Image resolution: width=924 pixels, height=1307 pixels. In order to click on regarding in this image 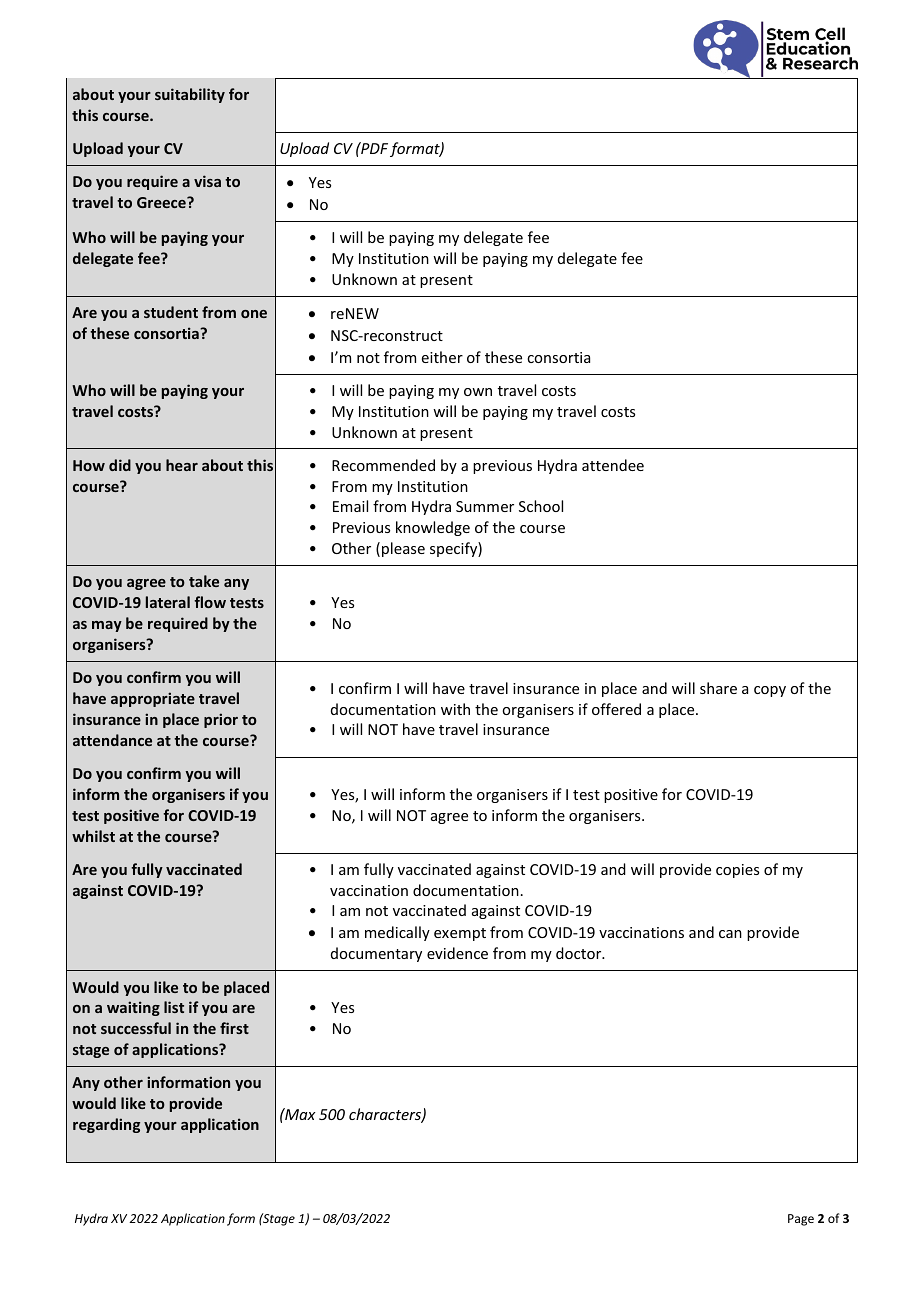, I will do `click(106, 1125)`.
